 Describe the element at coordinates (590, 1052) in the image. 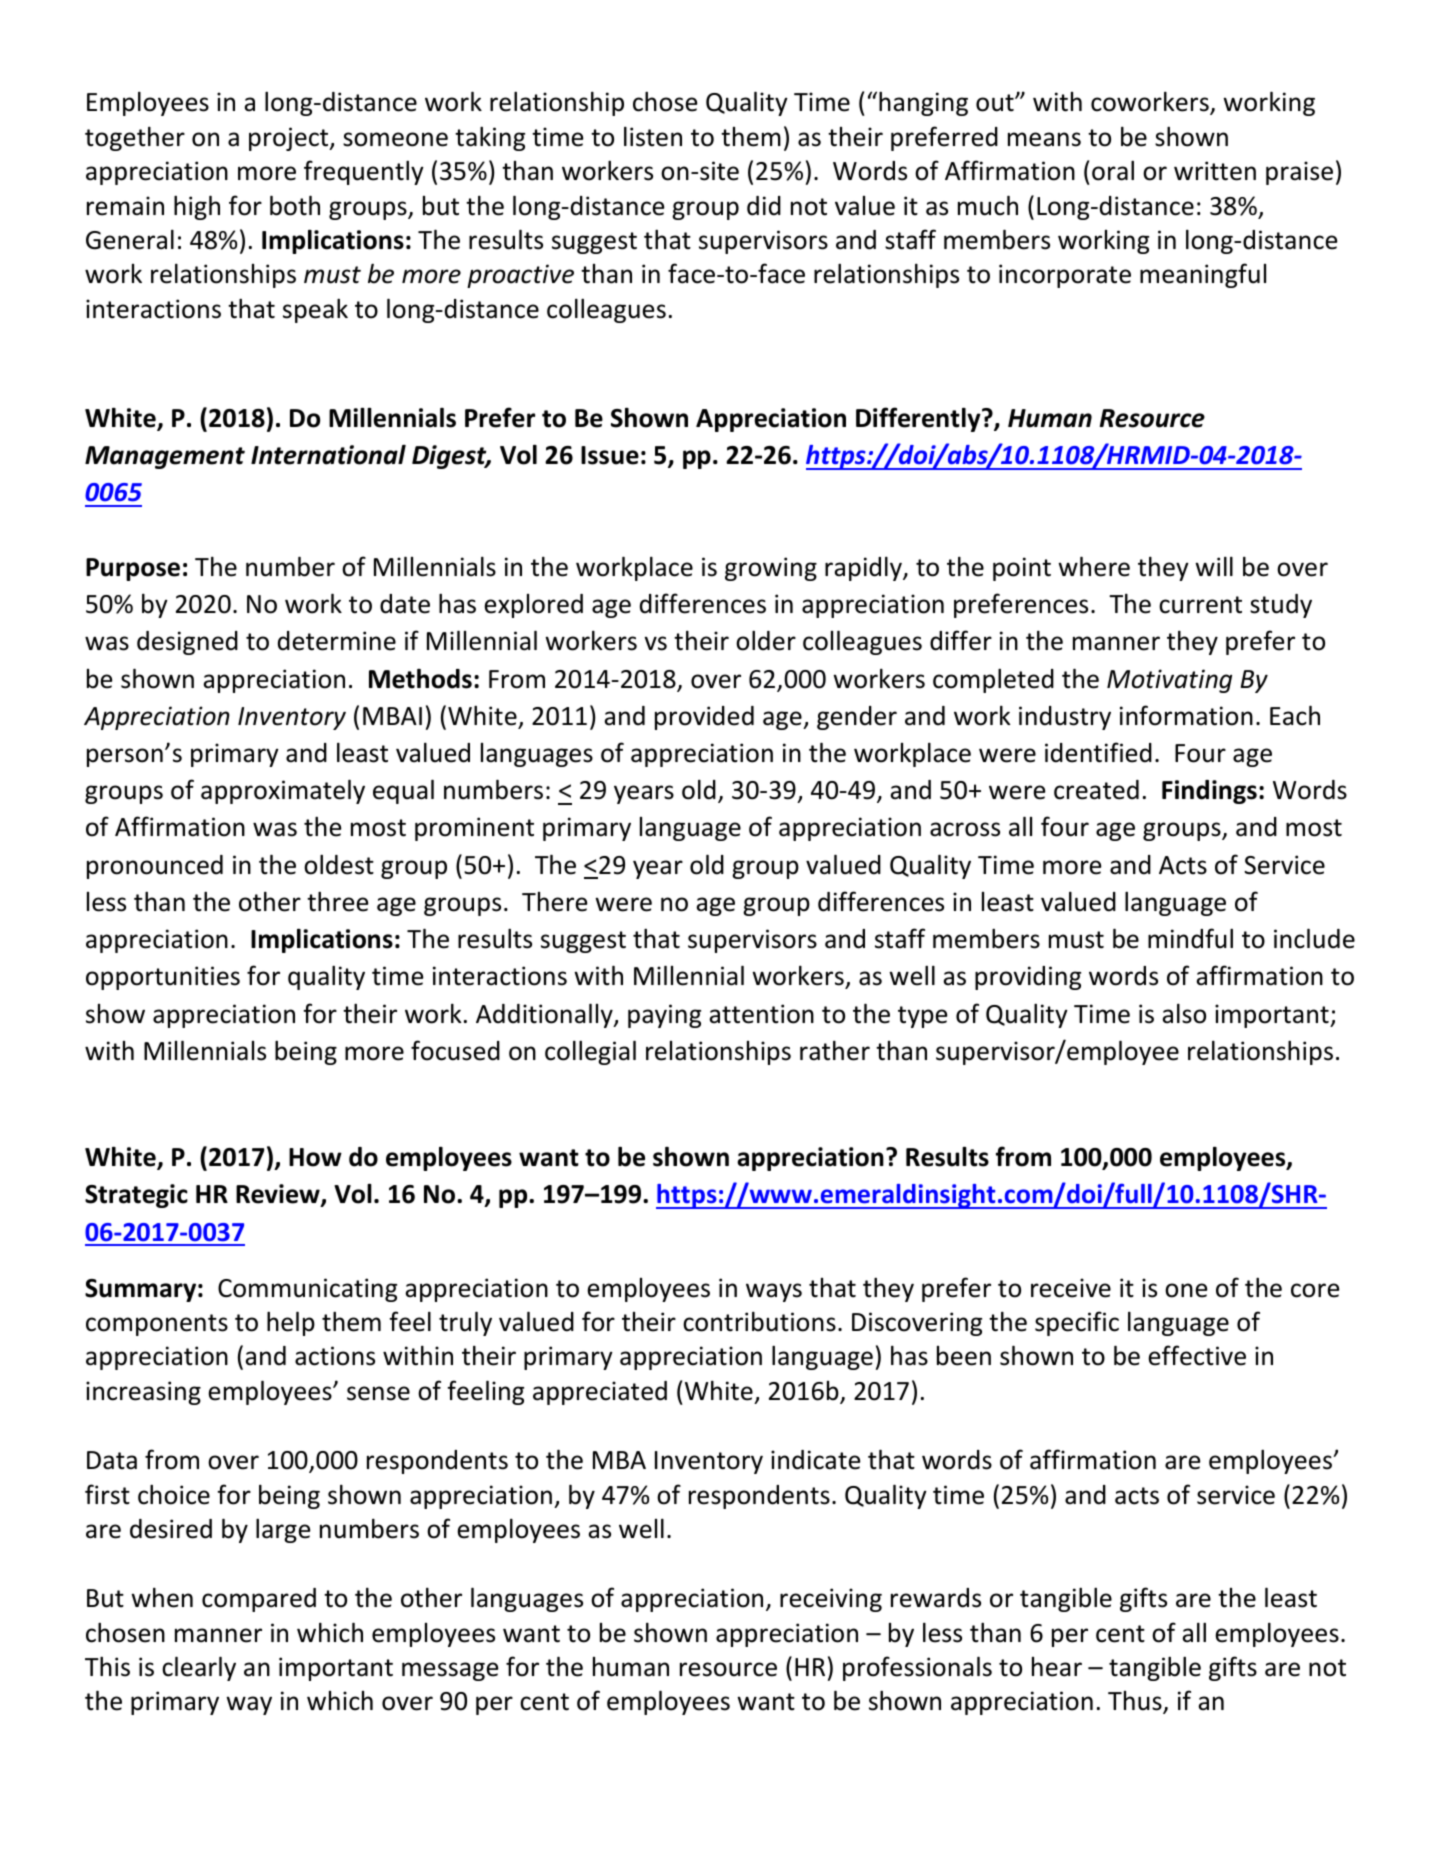

I see `collegial` at that location.
